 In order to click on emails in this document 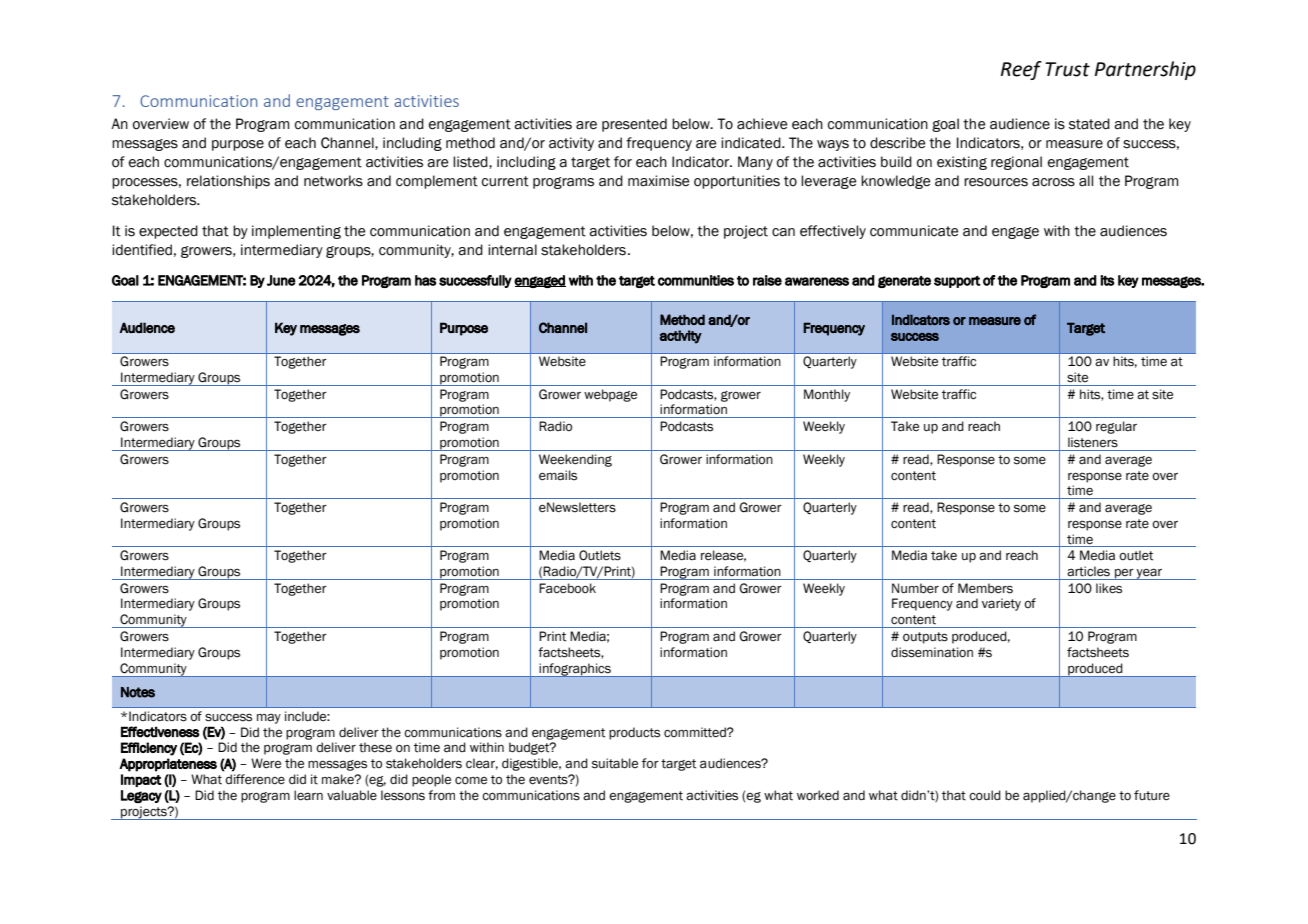, I will do `click(558, 475)`.
